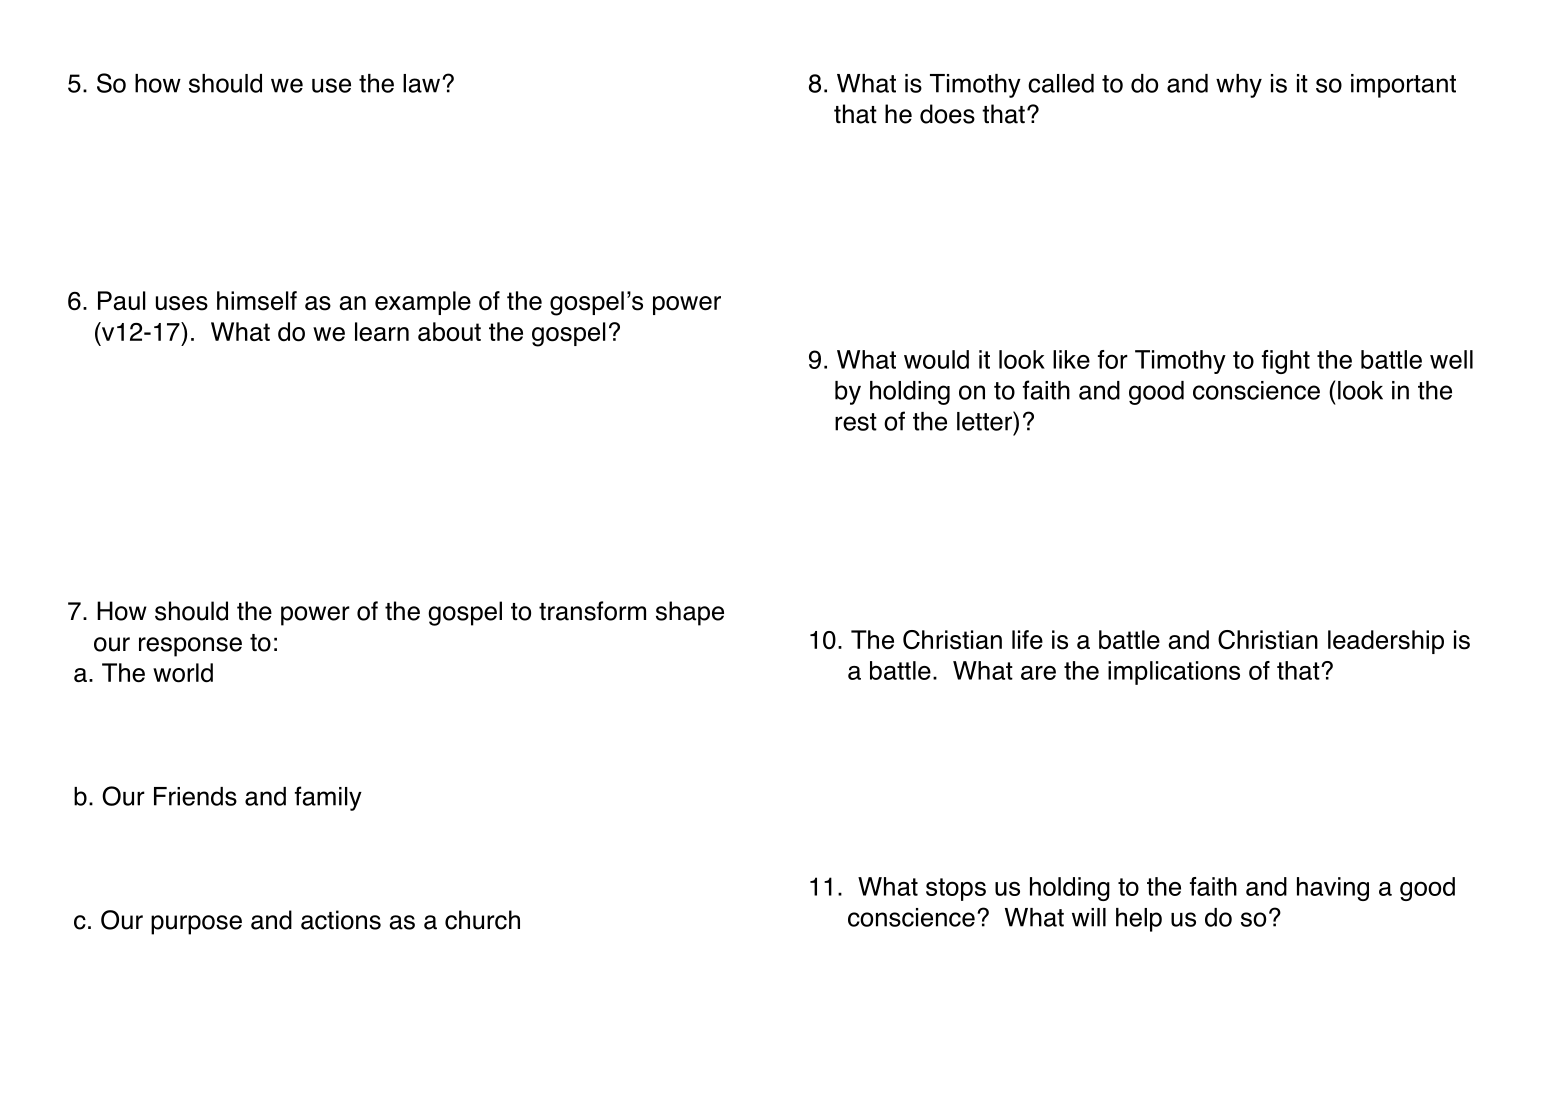 The width and height of the document is (1546, 1093). I want to click on would, so click(936, 359).
